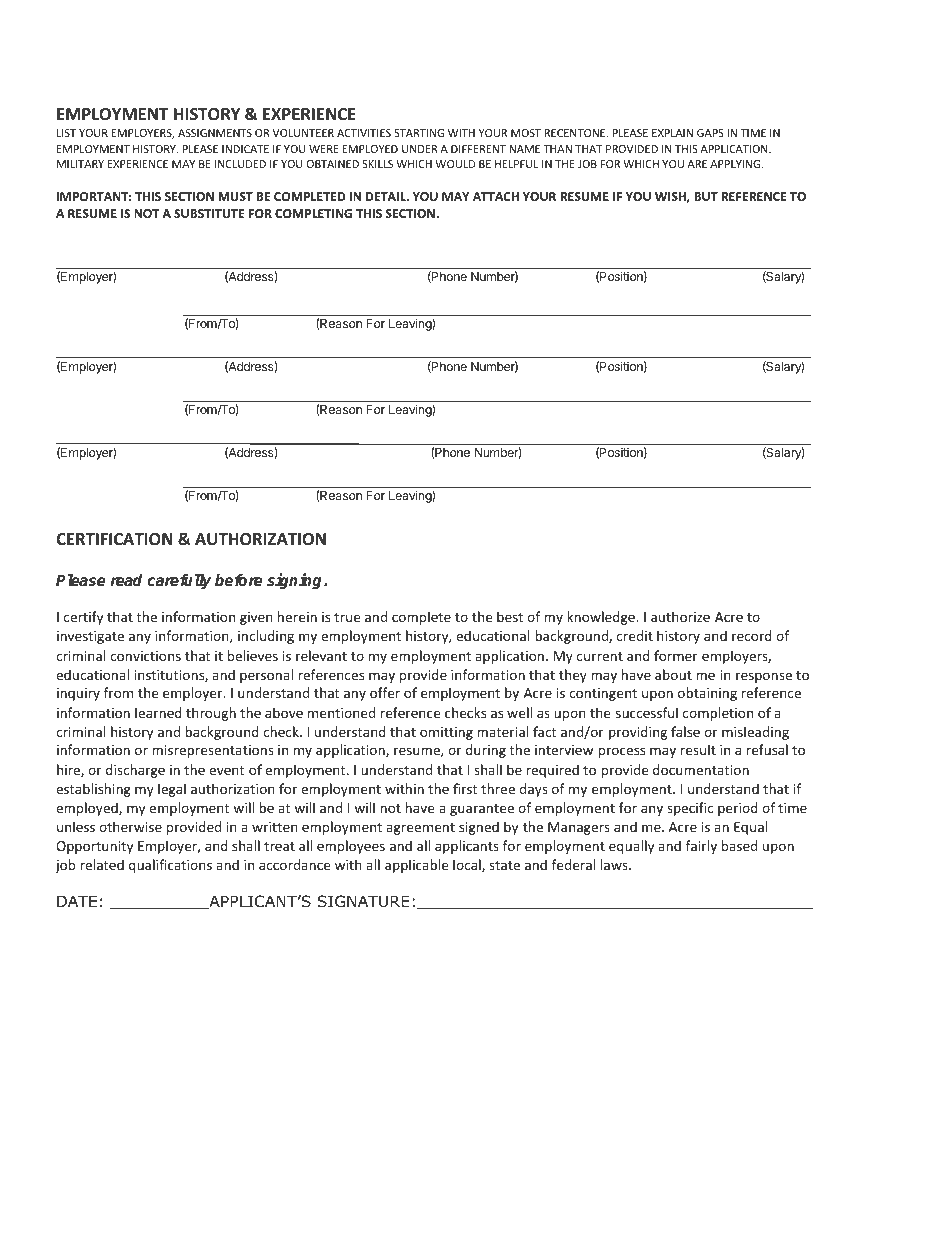  I want to click on WOULD, so click(455, 164).
